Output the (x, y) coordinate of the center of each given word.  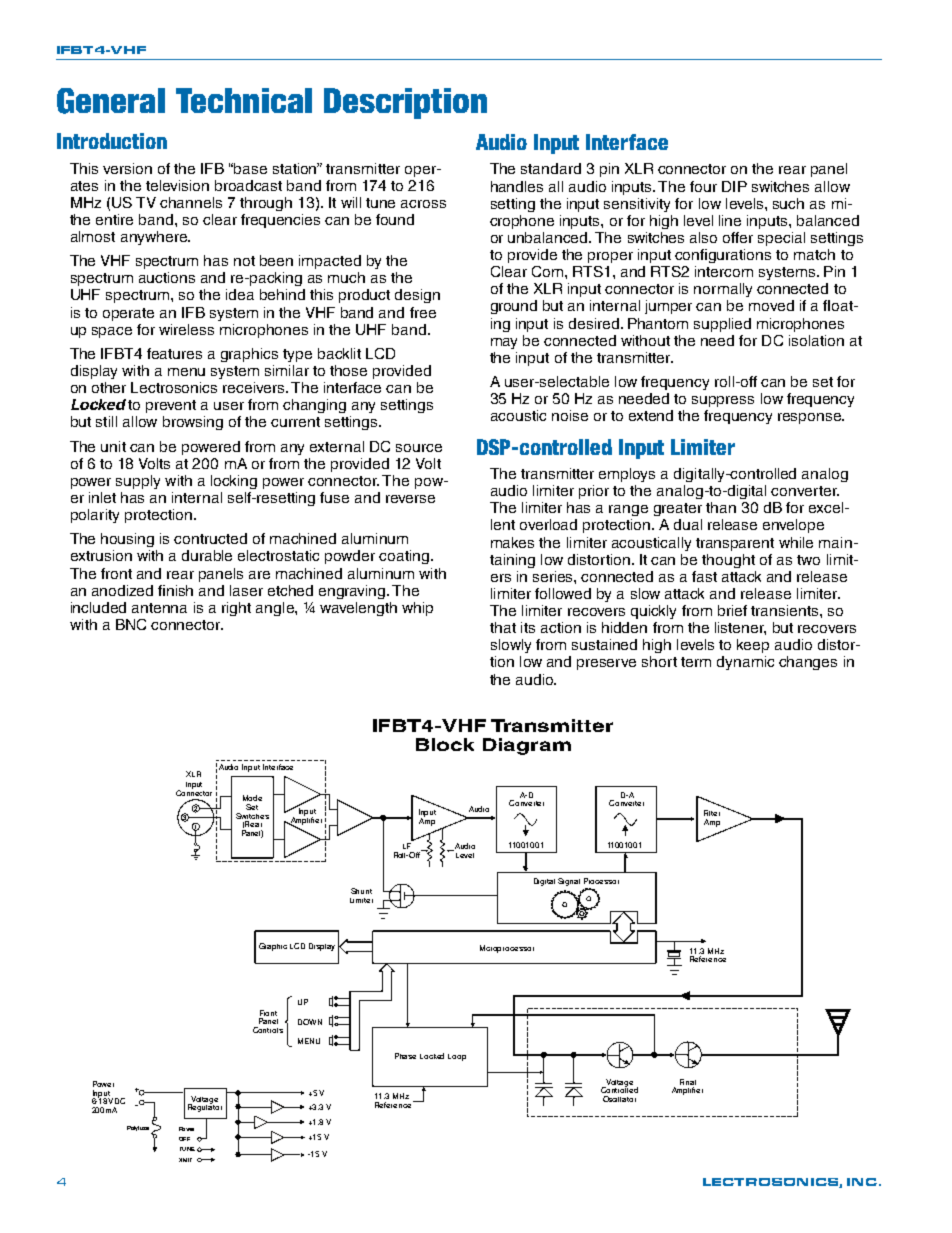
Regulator (205, 1107)
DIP (734, 186)
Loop (457, 1057)
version (127, 168)
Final (688, 1082)
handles (517, 186)
